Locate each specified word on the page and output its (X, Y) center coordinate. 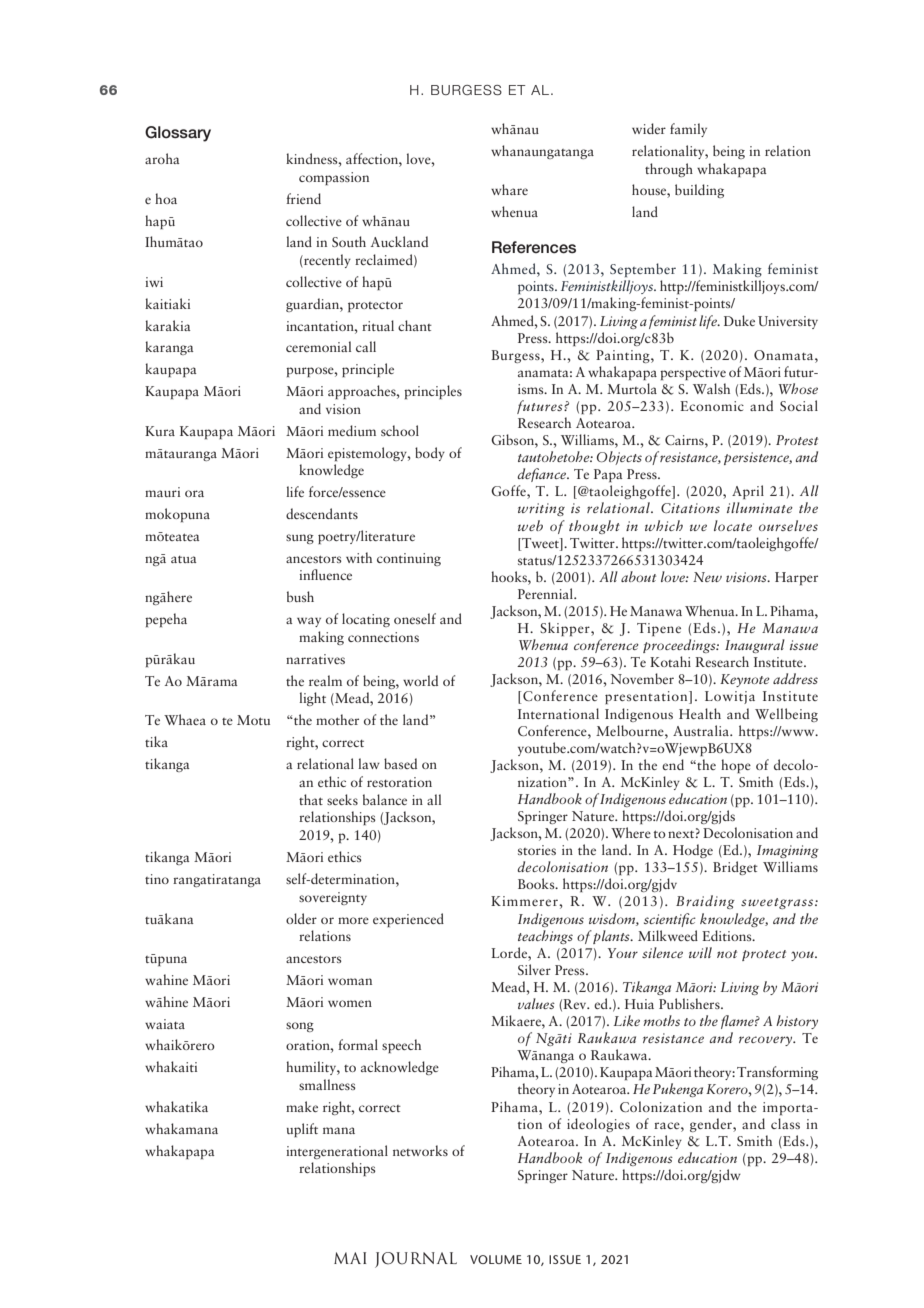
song (300, 1027)
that (311, 799)
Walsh (711, 388)
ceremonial (318, 346)
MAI (350, 1258)
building (699, 191)
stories (537, 850)
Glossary (178, 134)
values (536, 1003)
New (707, 577)
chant (415, 325)
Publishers (690, 1003)
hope (736, 766)
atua (184, 559)
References (534, 247)
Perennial (546, 593)
